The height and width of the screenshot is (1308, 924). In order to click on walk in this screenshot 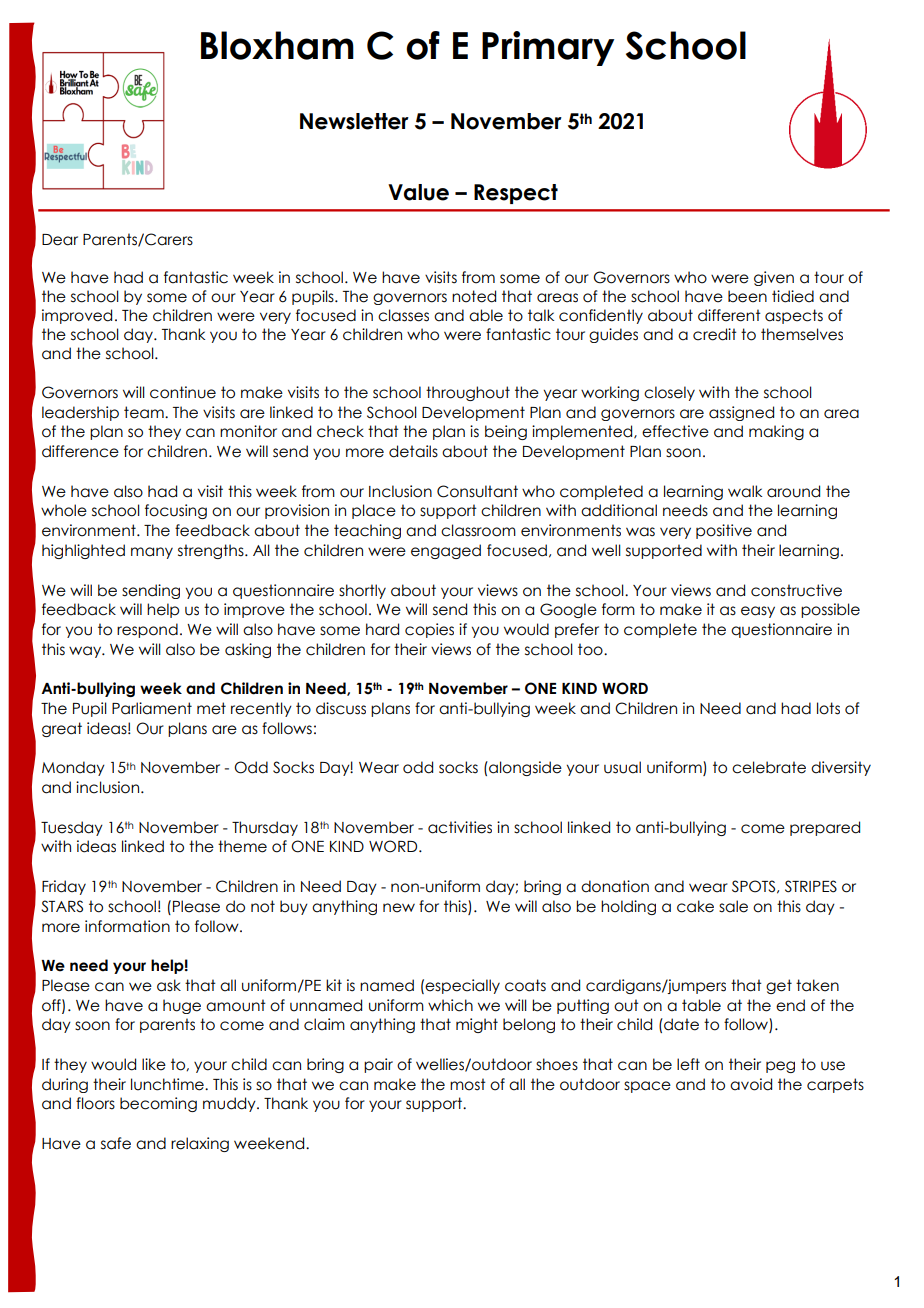, I will do `click(745, 491)`.
